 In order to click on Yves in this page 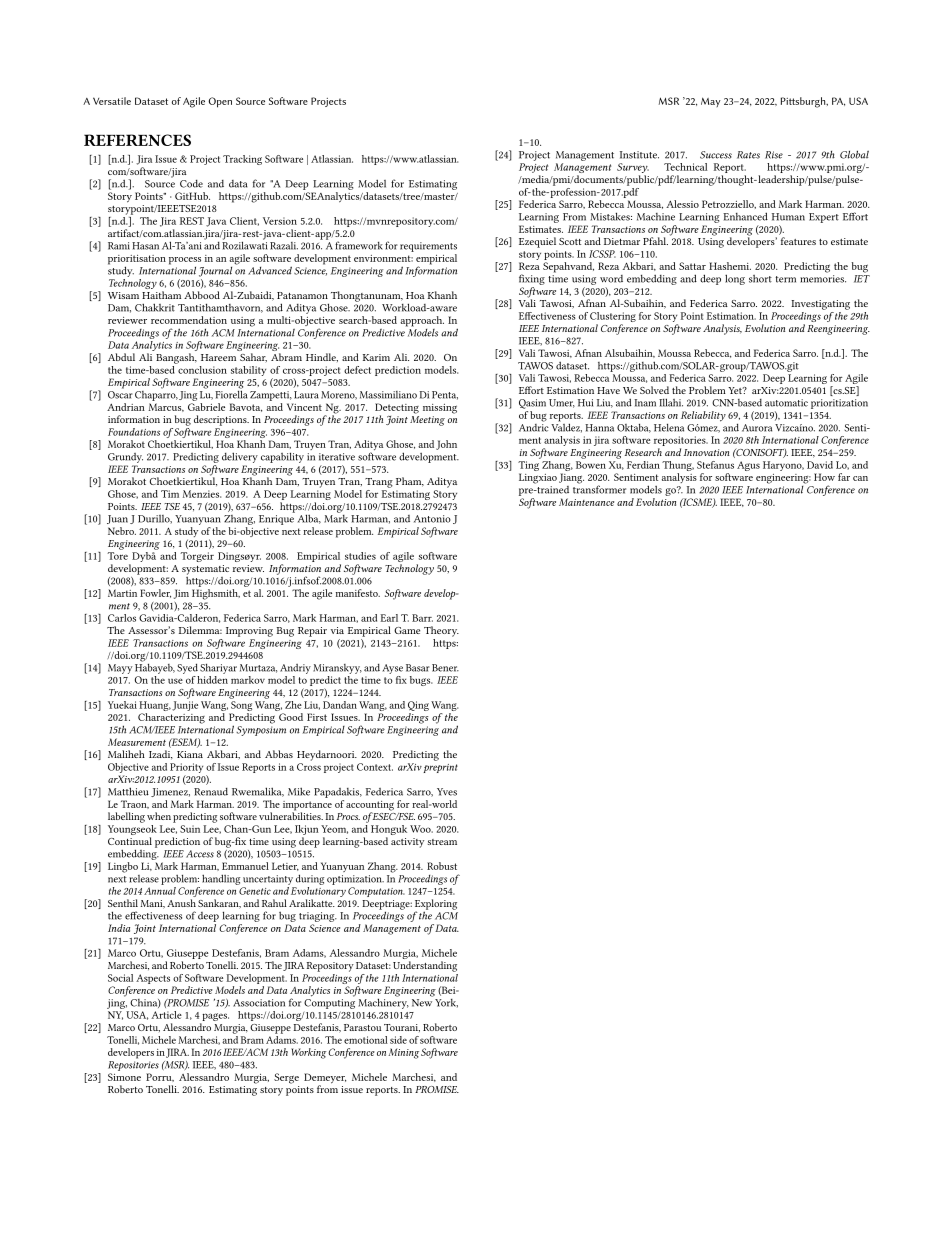, I will do `click(447, 792)`.
